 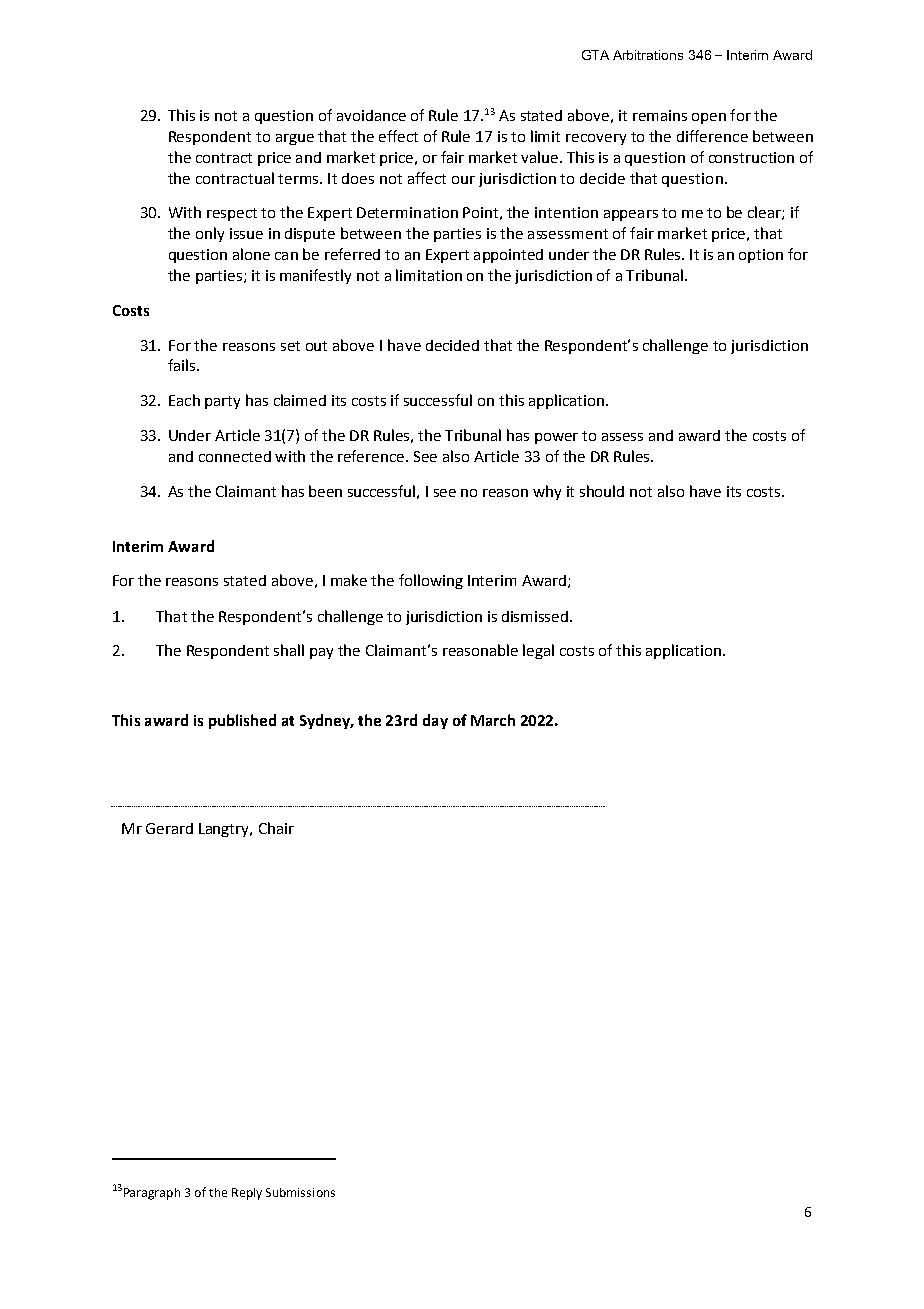 What do you see at coordinates (709, 118) in the page?
I see `open` at bounding box center [709, 118].
